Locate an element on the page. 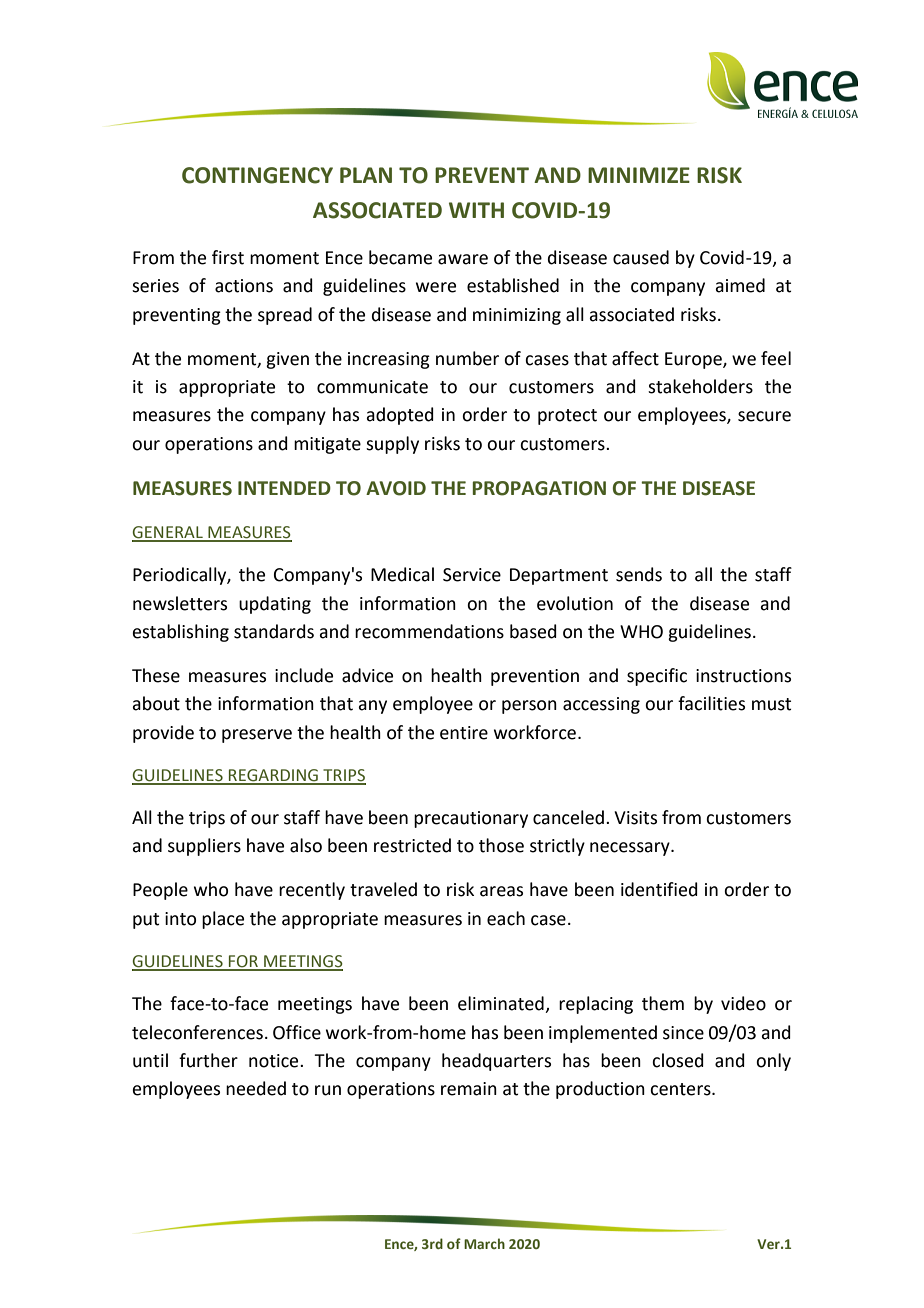 The image size is (924, 1308). further is located at coordinates (208, 1060).
